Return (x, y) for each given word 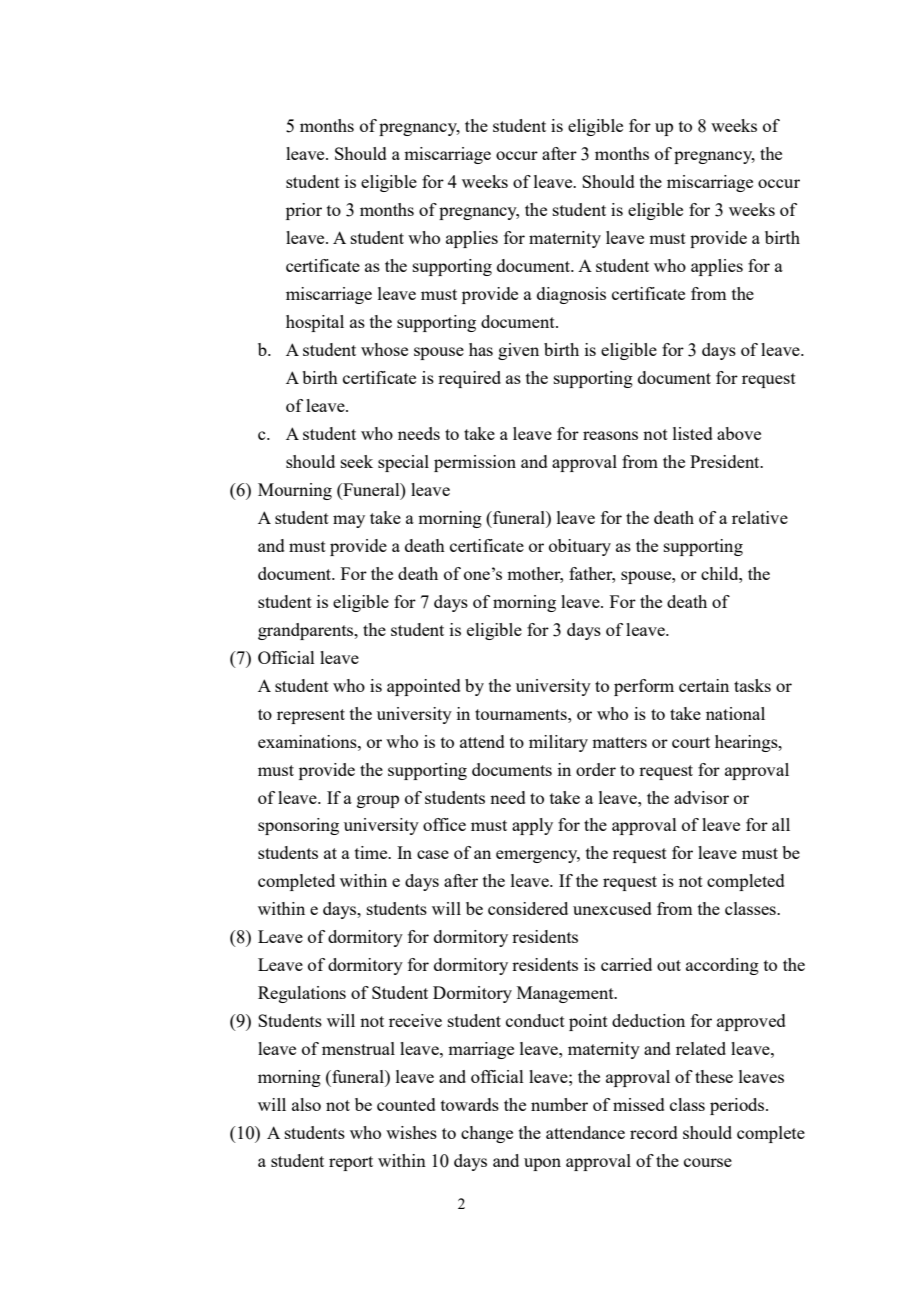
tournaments (522, 714)
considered (528, 908)
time (372, 852)
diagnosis (571, 295)
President (726, 461)
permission (475, 463)
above (739, 433)
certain (704, 685)
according (722, 966)
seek (357, 461)
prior (304, 211)
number (559, 1104)
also (306, 1104)
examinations (308, 741)
